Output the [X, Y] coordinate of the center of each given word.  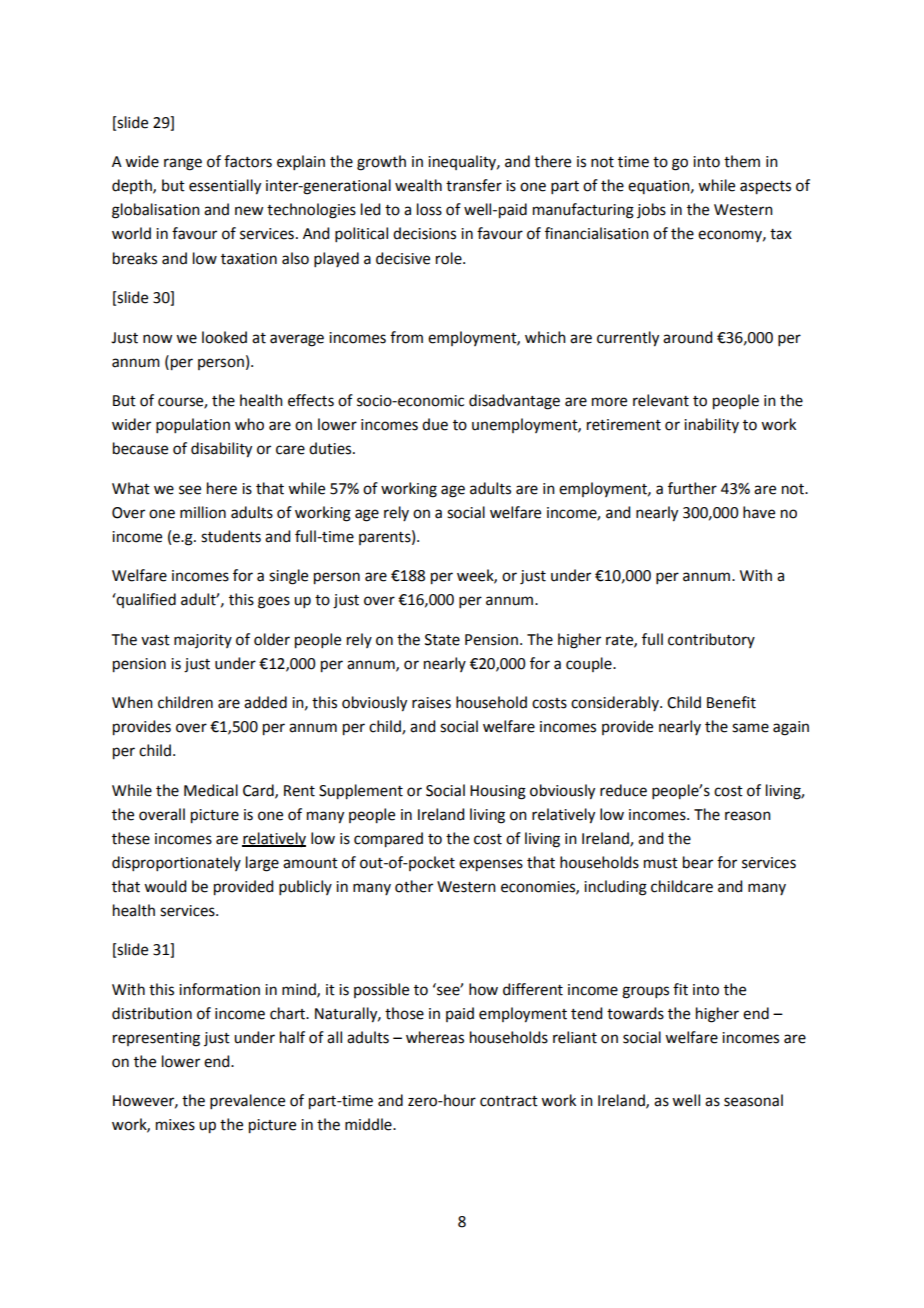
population [193, 425]
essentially [225, 187]
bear [698, 862]
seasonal [753, 1100]
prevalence [247, 1101]
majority [203, 641]
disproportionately [176, 863]
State [442, 640]
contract [509, 1101]
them [742, 161]
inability [711, 425]
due [435, 424]
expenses [491, 865]
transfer [474, 185]
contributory [711, 640]
